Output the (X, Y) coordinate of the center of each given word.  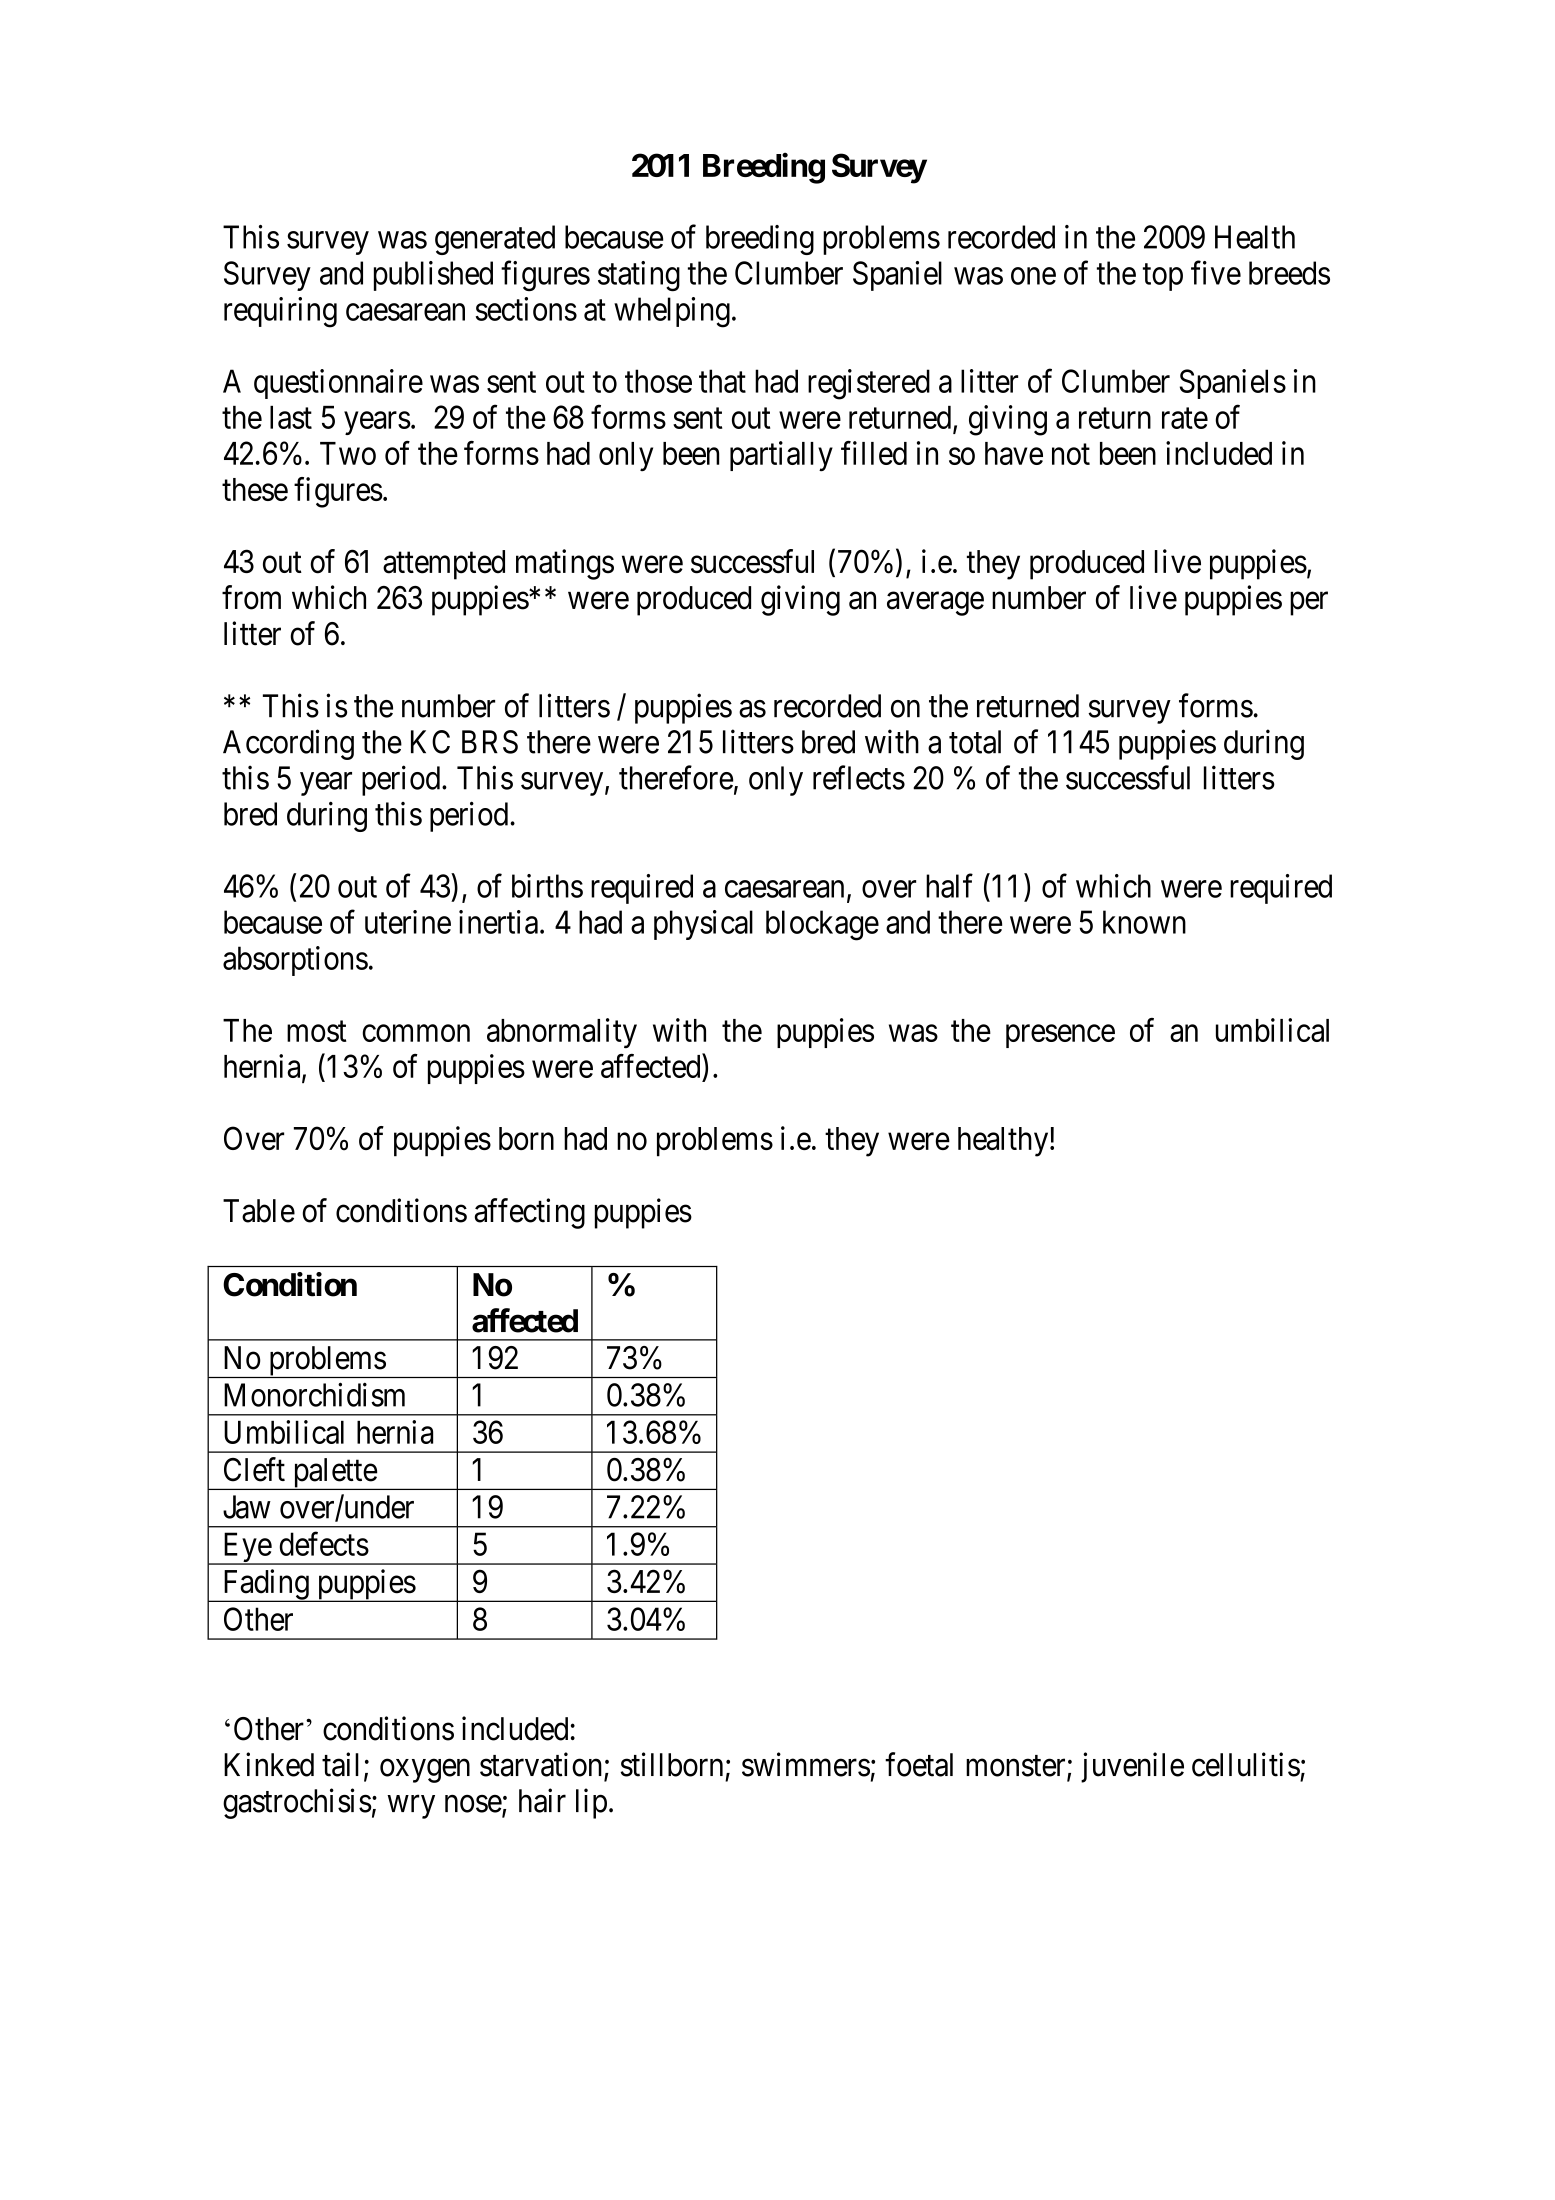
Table (259, 1211)
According (288, 744)
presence (1060, 1036)
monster (1017, 1767)
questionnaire (338, 384)
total (975, 742)
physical (703, 925)
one (1033, 276)
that (722, 381)
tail (340, 1764)
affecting (530, 1213)
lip (591, 1803)
